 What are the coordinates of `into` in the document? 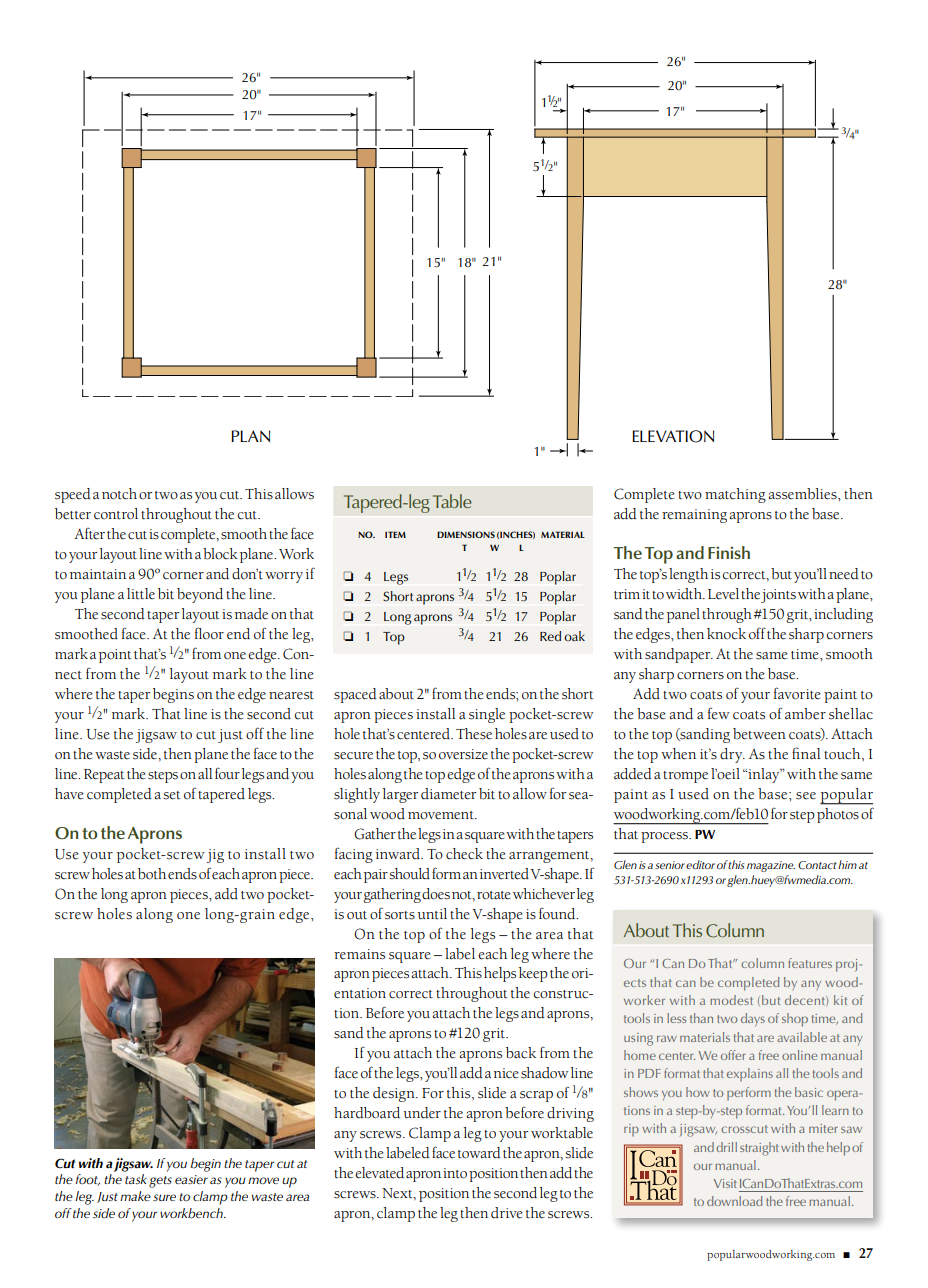 It's located at (455, 1173).
